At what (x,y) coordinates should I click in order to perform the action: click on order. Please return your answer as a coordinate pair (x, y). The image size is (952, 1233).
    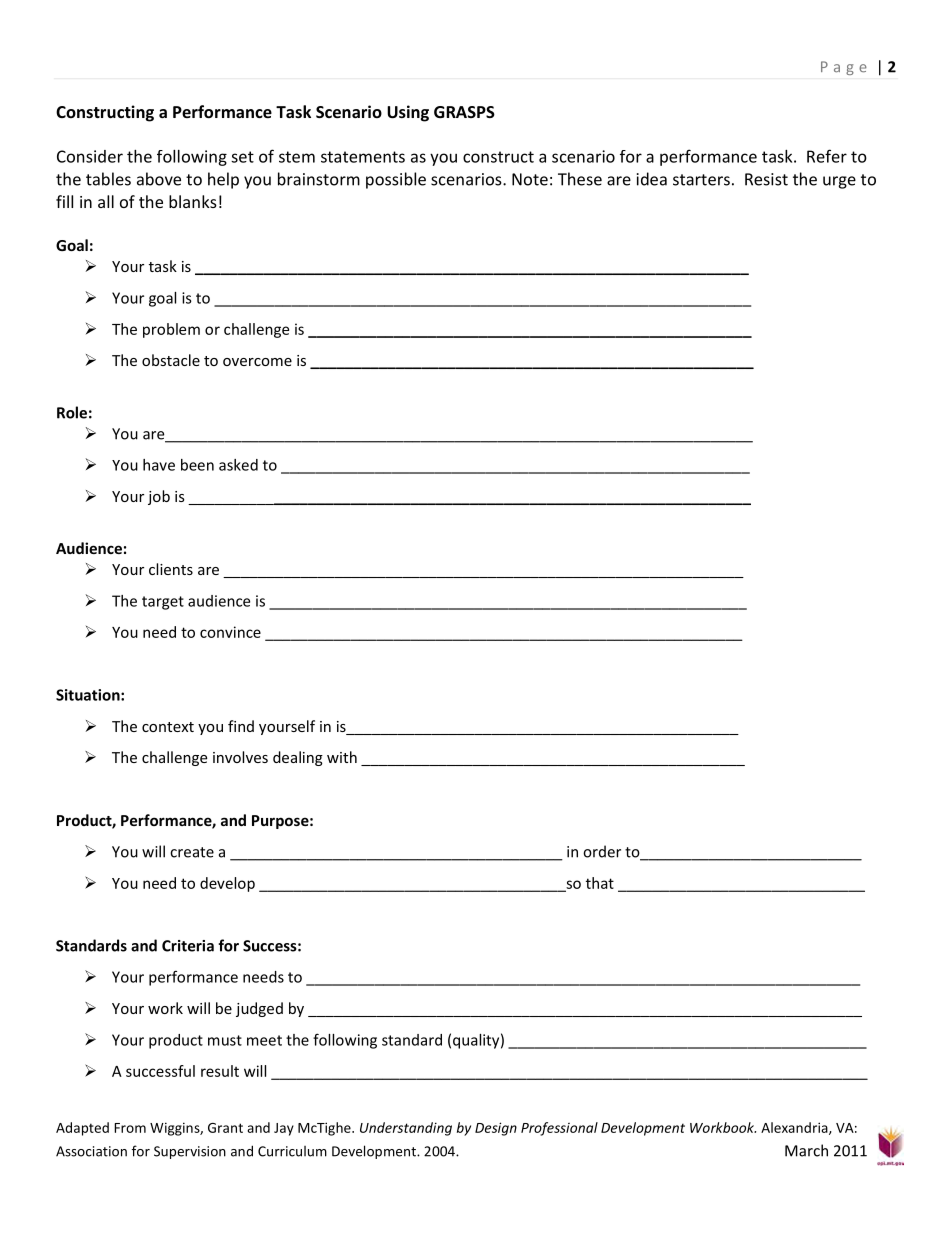
    Looking at the image, I should click on (602, 851).
